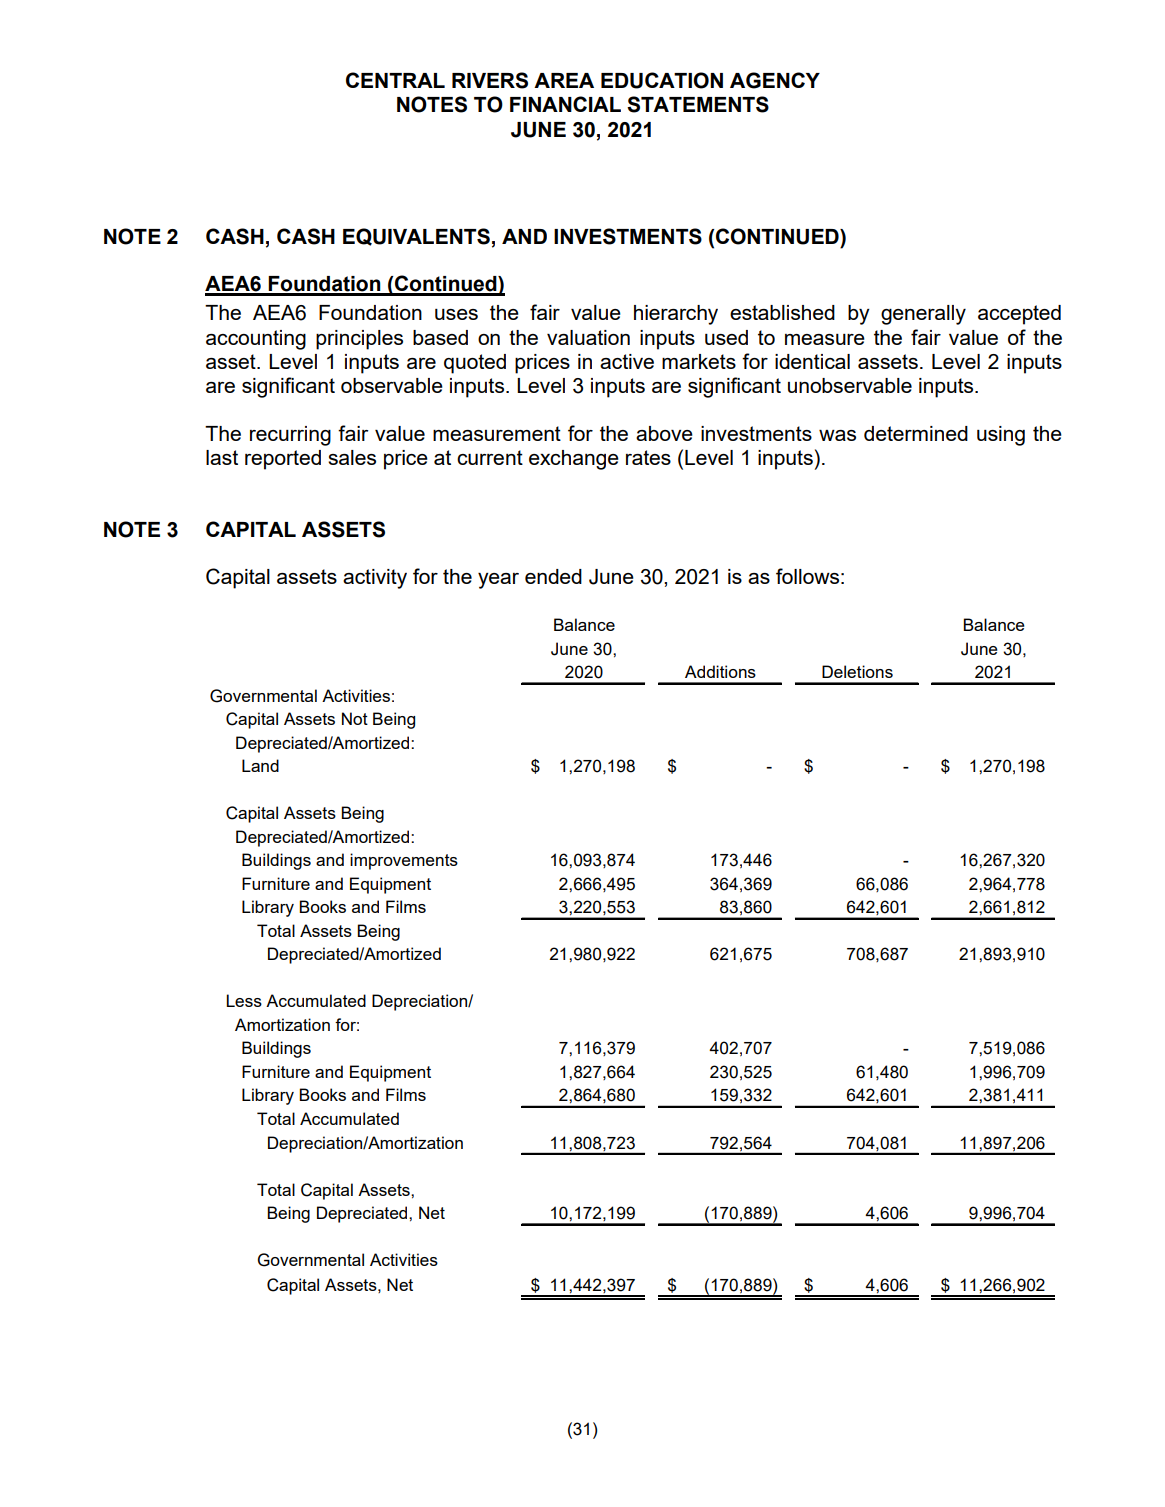 The height and width of the screenshot is (1507, 1165). I want to click on principles, so click(359, 340).
